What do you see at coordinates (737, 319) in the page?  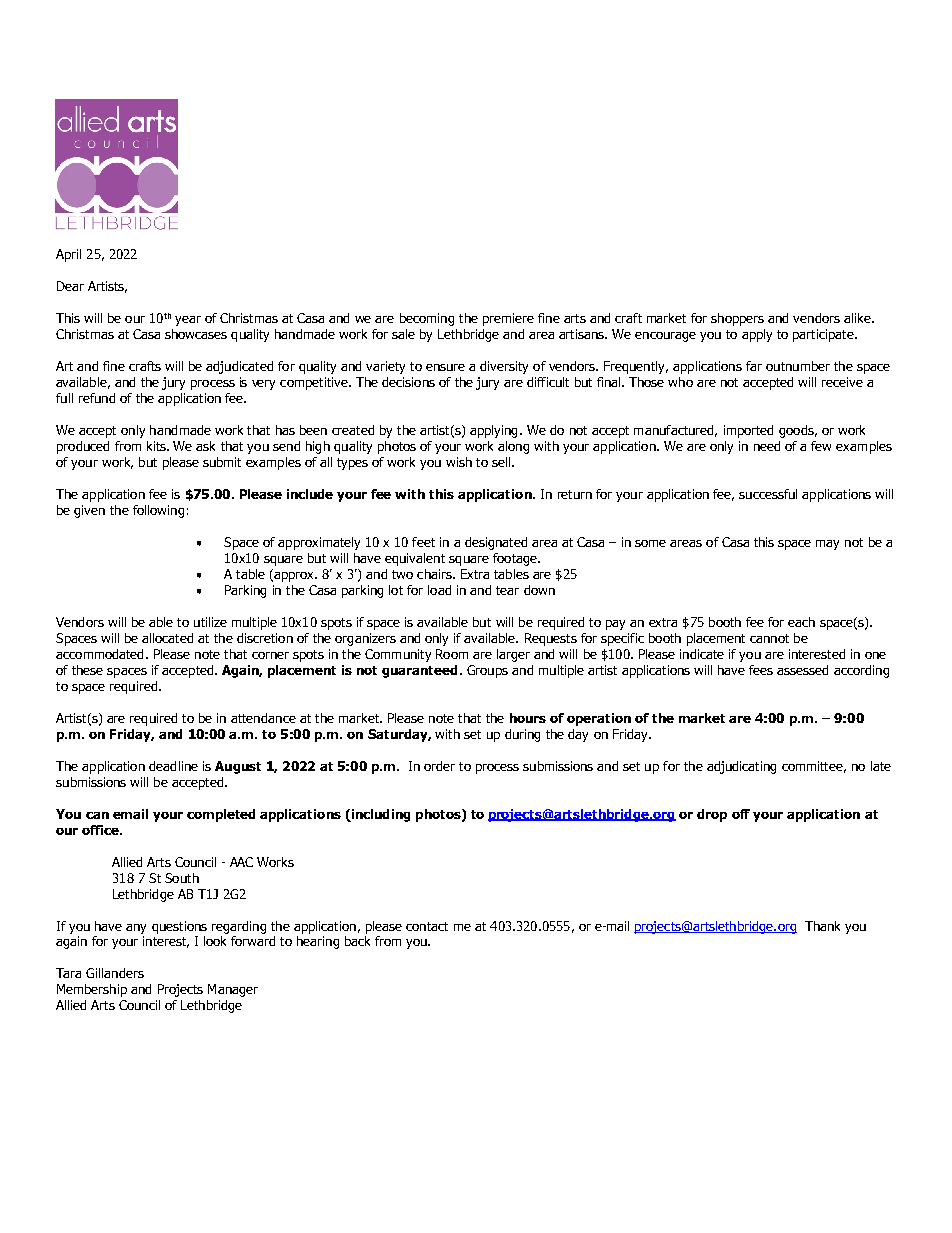 I see `shoppers` at bounding box center [737, 319].
